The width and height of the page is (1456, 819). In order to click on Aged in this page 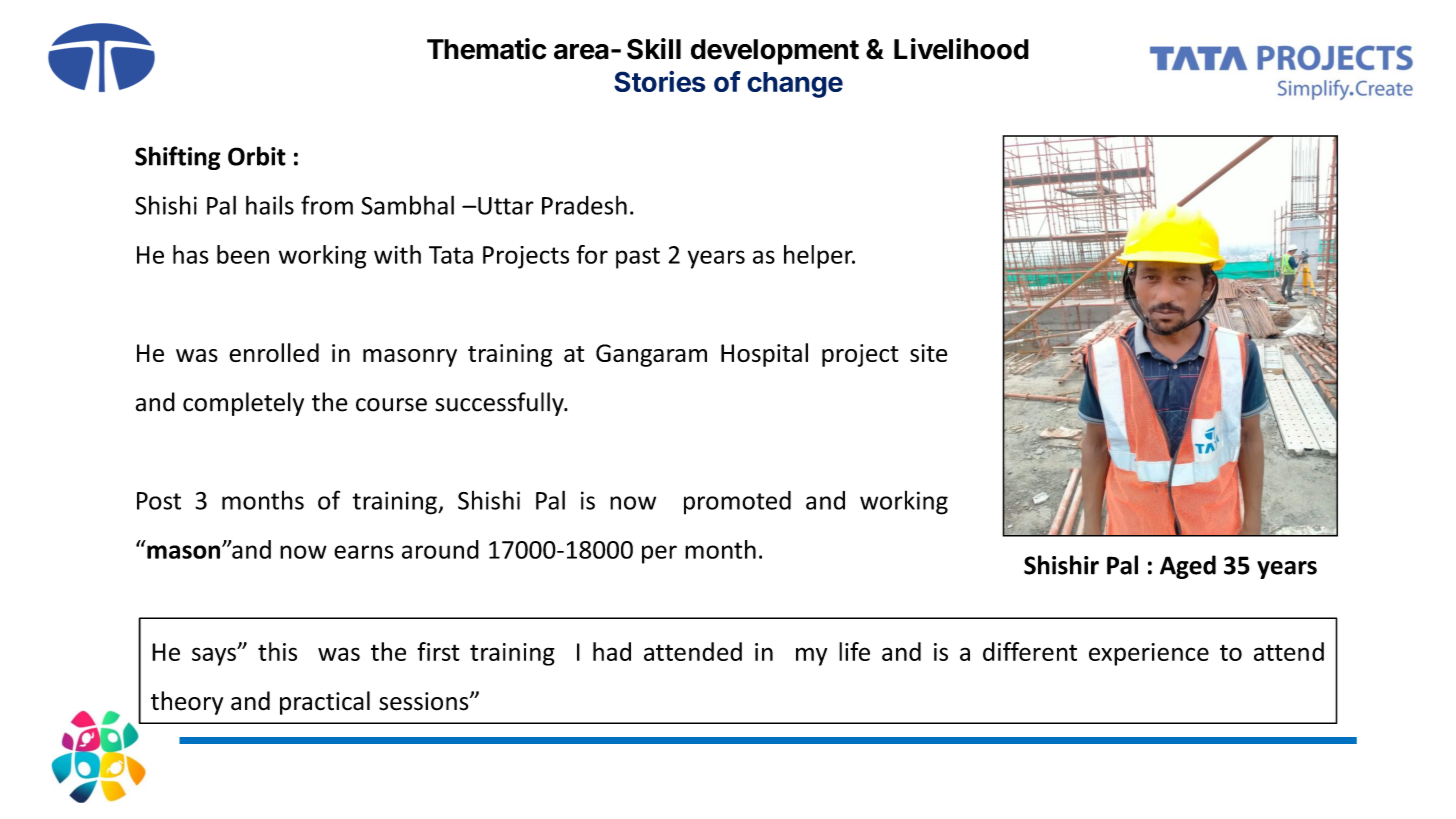, I will do `click(1188, 567)`.
